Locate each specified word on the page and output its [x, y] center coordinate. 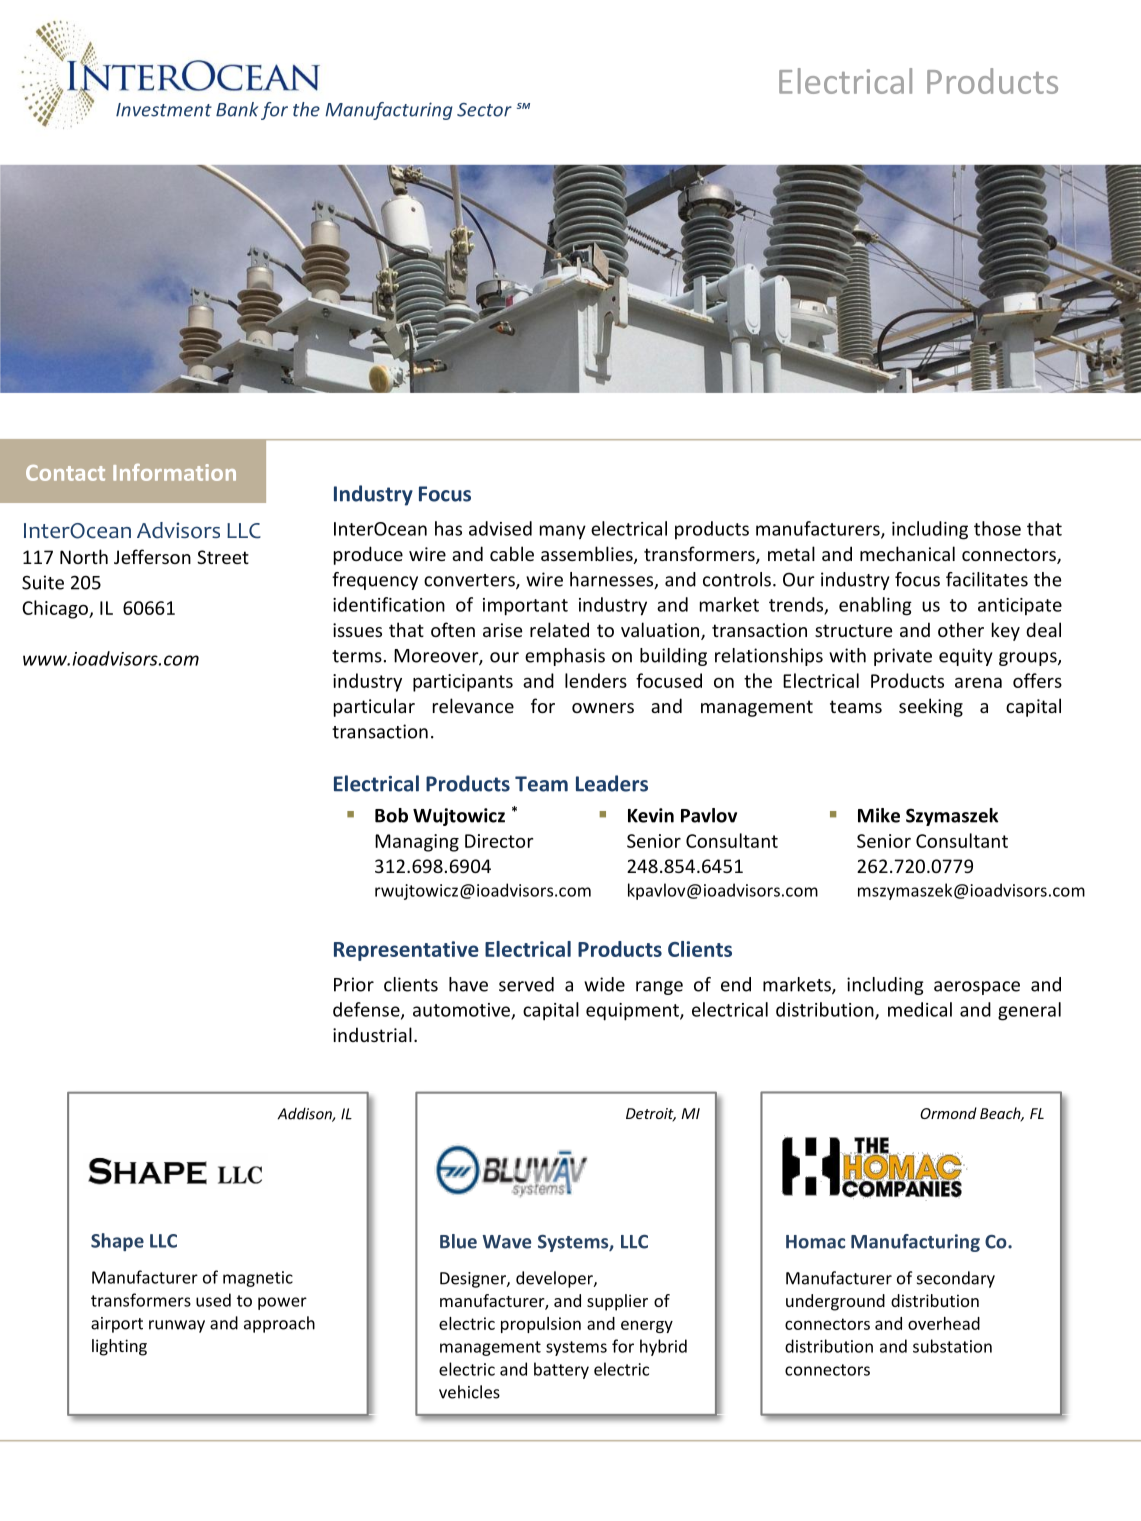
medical [920, 1009]
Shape [117, 1242]
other [961, 629]
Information [174, 472]
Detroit [651, 1115]
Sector [484, 110]
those [997, 528]
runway [177, 1326]
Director [499, 841]
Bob [391, 815]
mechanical [907, 553]
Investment [164, 110]
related [559, 629]
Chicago [56, 609]
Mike [879, 815]
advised [500, 528]
